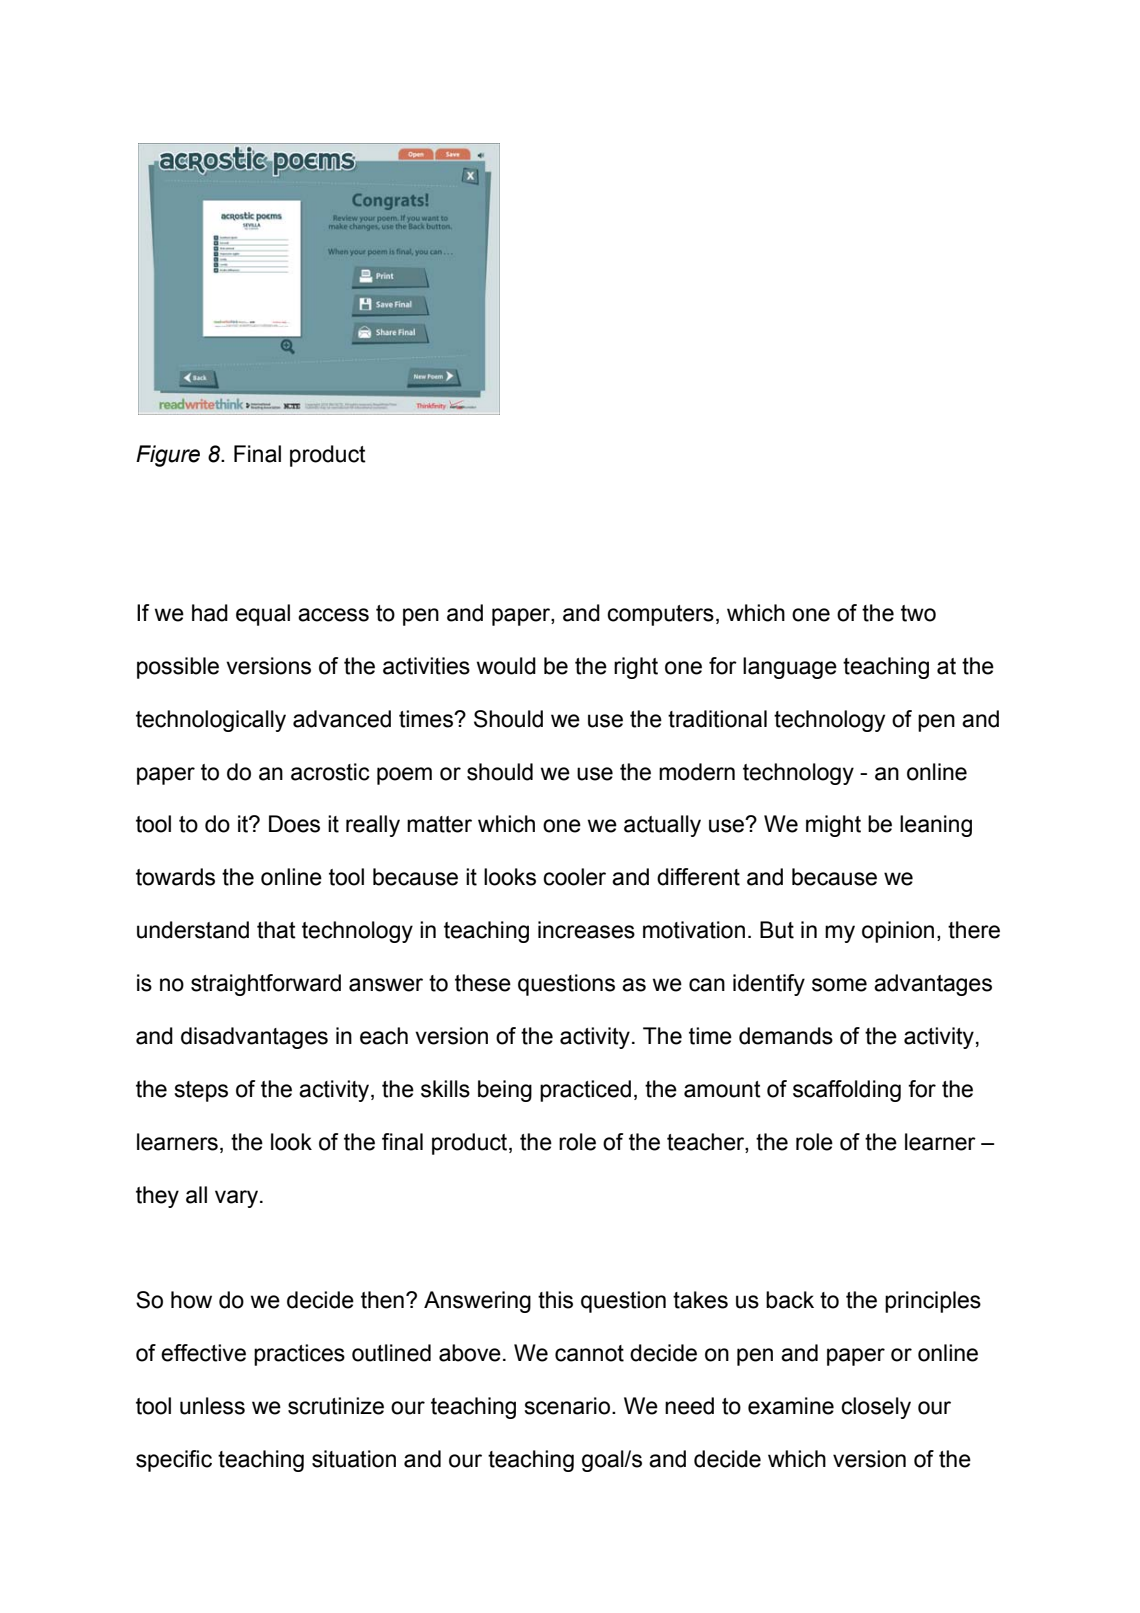 Image resolution: width=1140 pixels, height=1613 pixels. What do you see at coordinates (876, 1408) in the image?
I see `closely` at bounding box center [876, 1408].
